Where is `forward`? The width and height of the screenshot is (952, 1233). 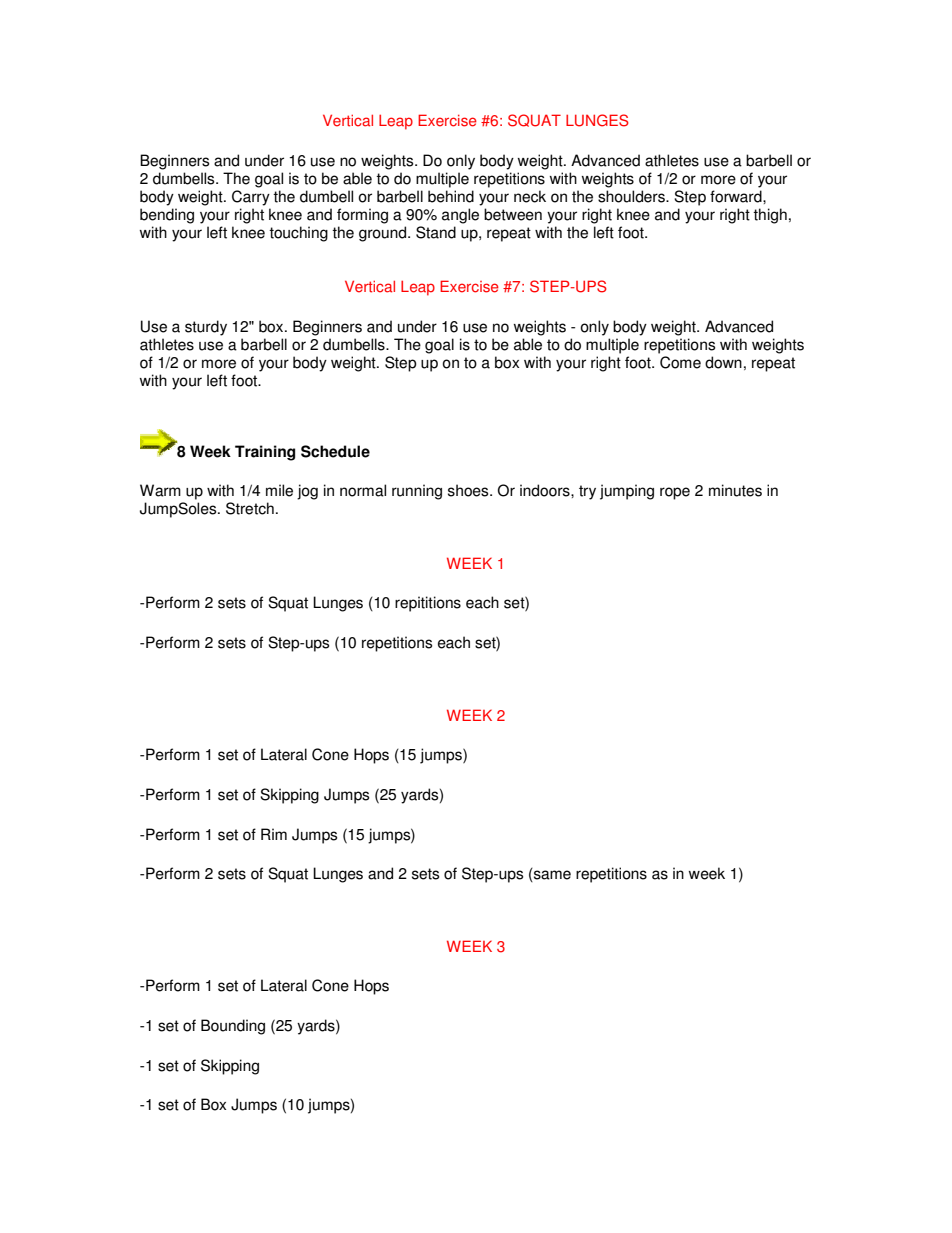 forward is located at coordinates (737, 196).
